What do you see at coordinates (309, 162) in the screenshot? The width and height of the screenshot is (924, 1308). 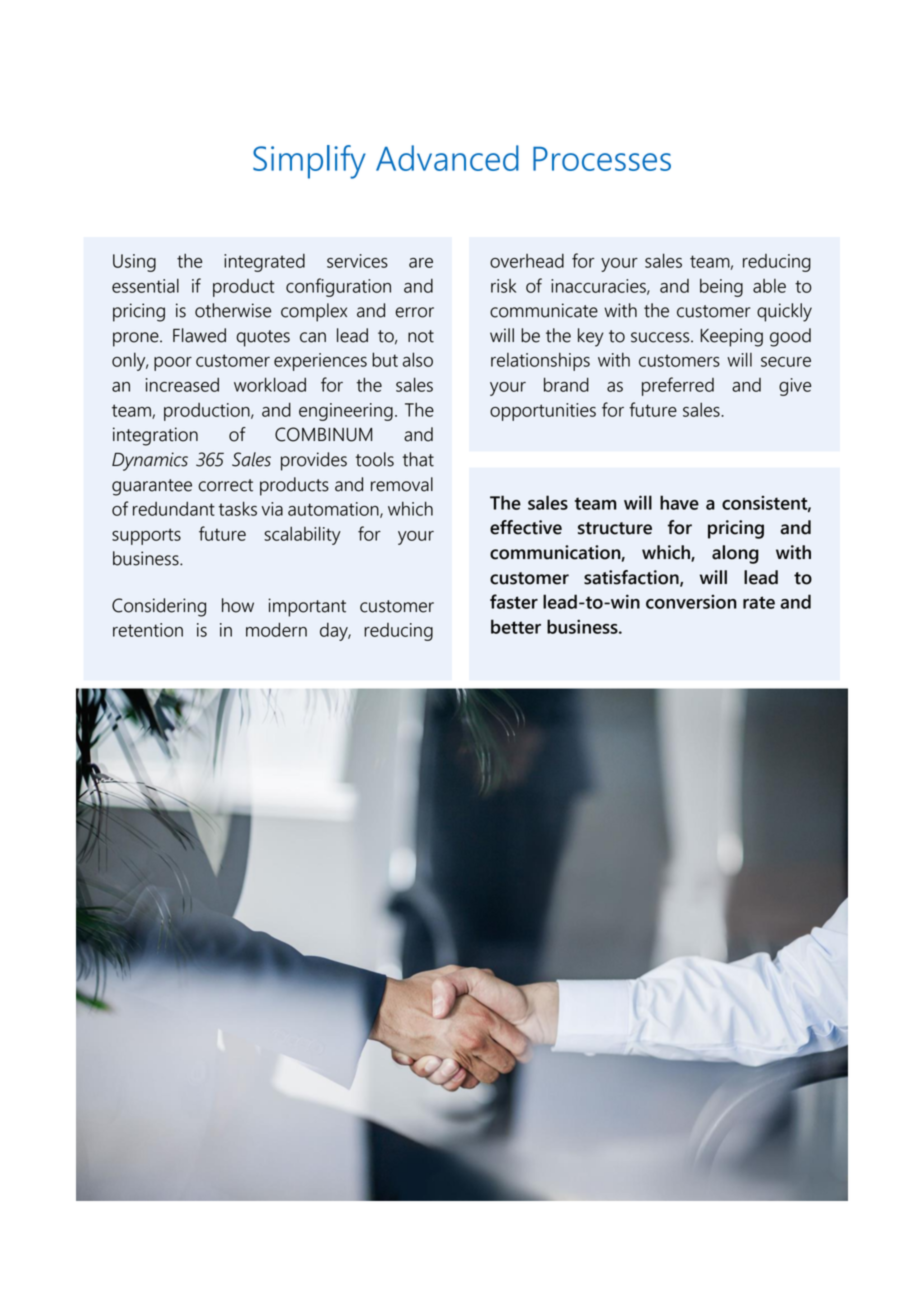 I see `Simplify` at bounding box center [309, 162].
